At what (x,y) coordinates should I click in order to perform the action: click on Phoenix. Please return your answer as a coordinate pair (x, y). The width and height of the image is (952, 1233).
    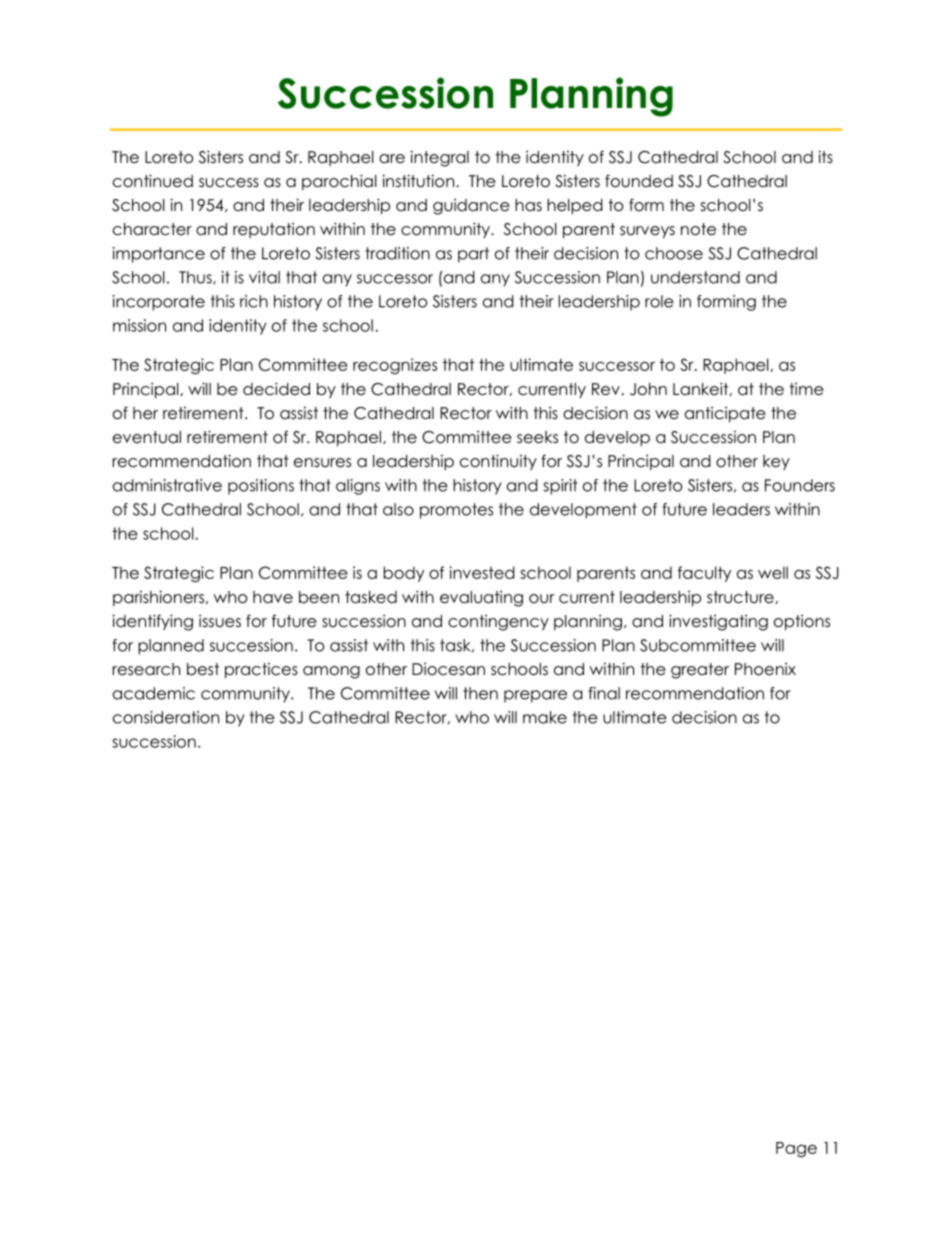
    Looking at the image, I should click on (765, 669).
